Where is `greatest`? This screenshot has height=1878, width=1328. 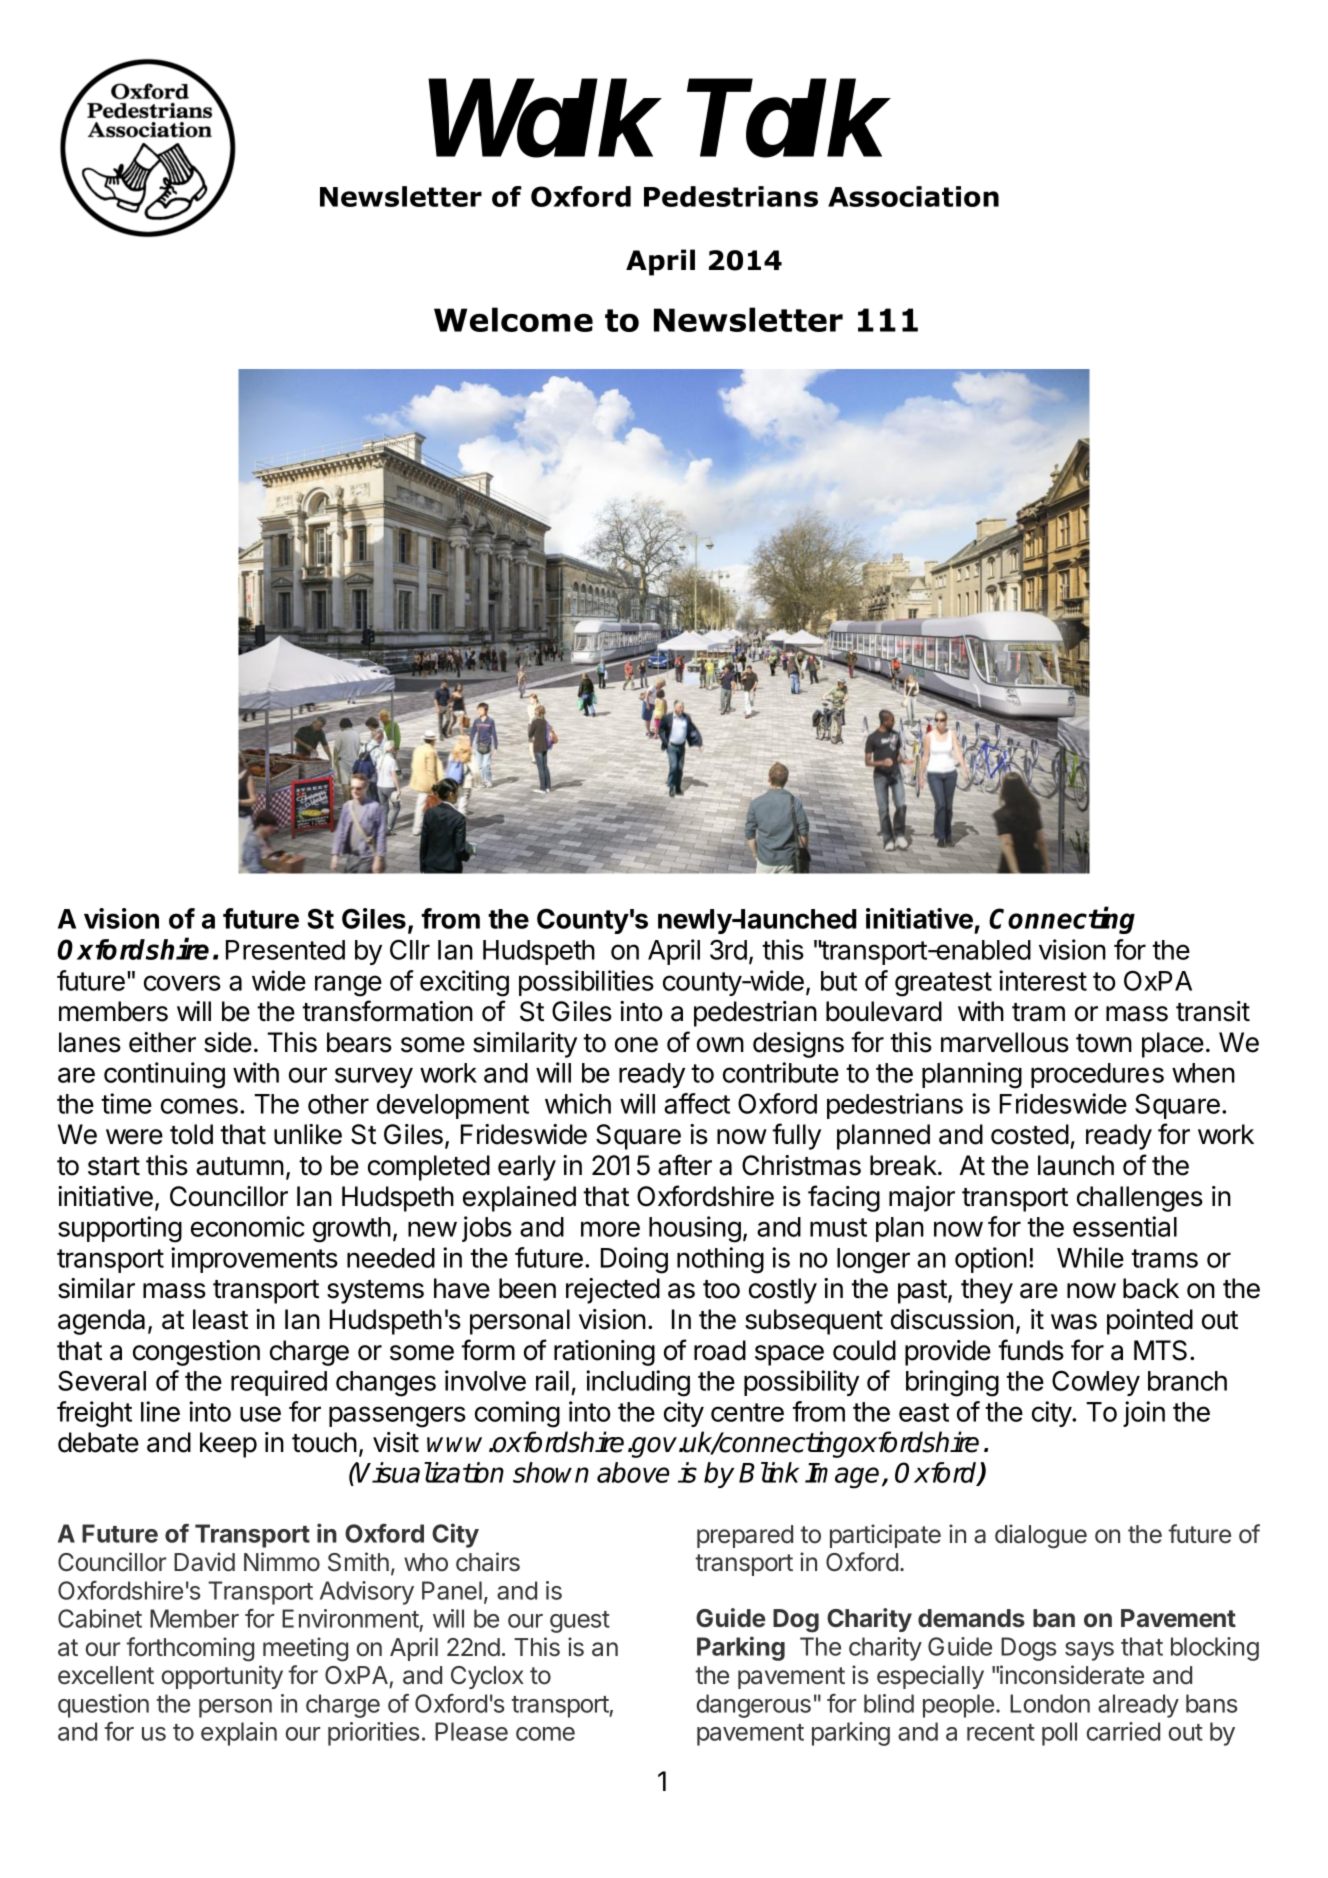
greatest is located at coordinates (943, 984).
